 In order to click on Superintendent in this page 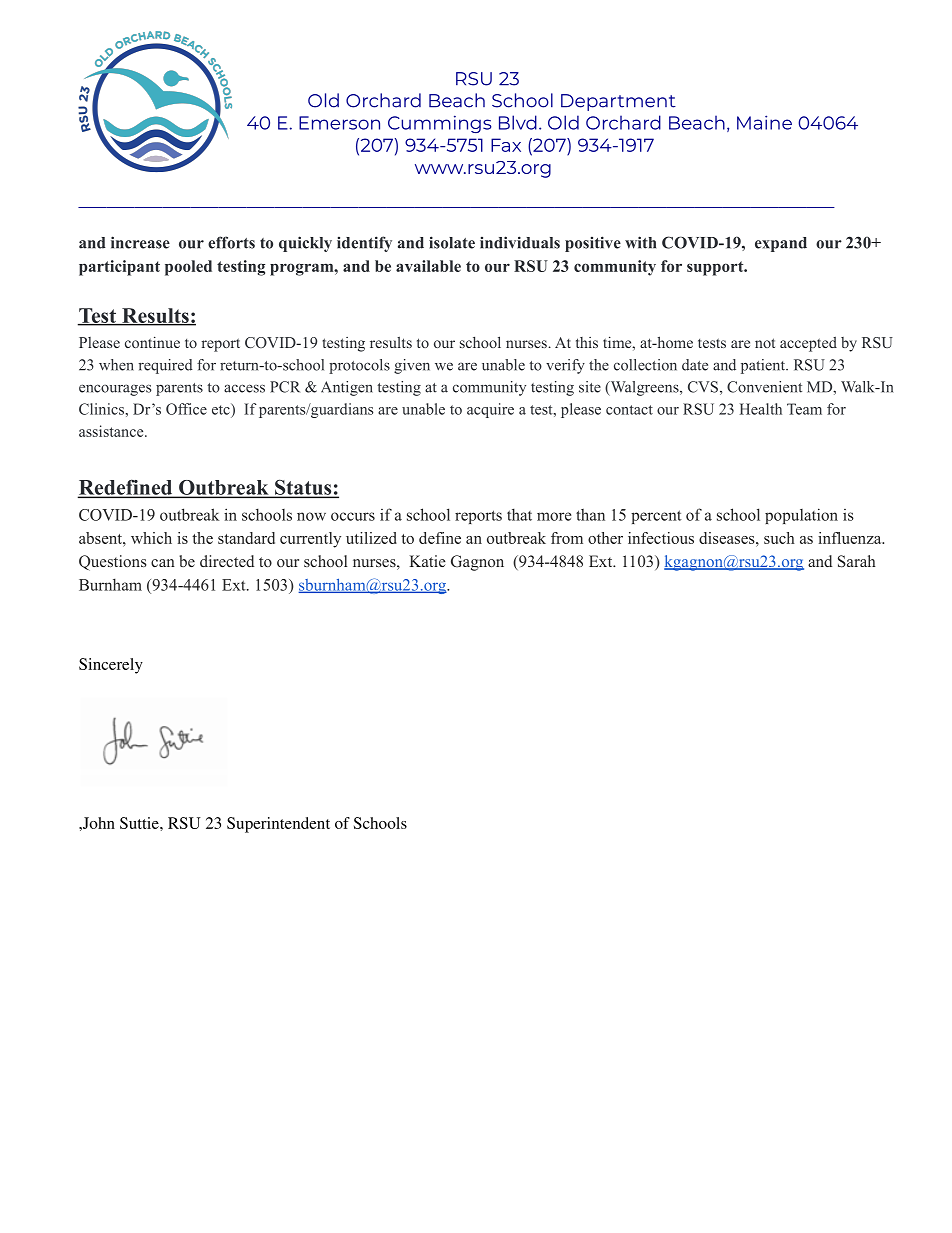, I will do `click(278, 825)`.
